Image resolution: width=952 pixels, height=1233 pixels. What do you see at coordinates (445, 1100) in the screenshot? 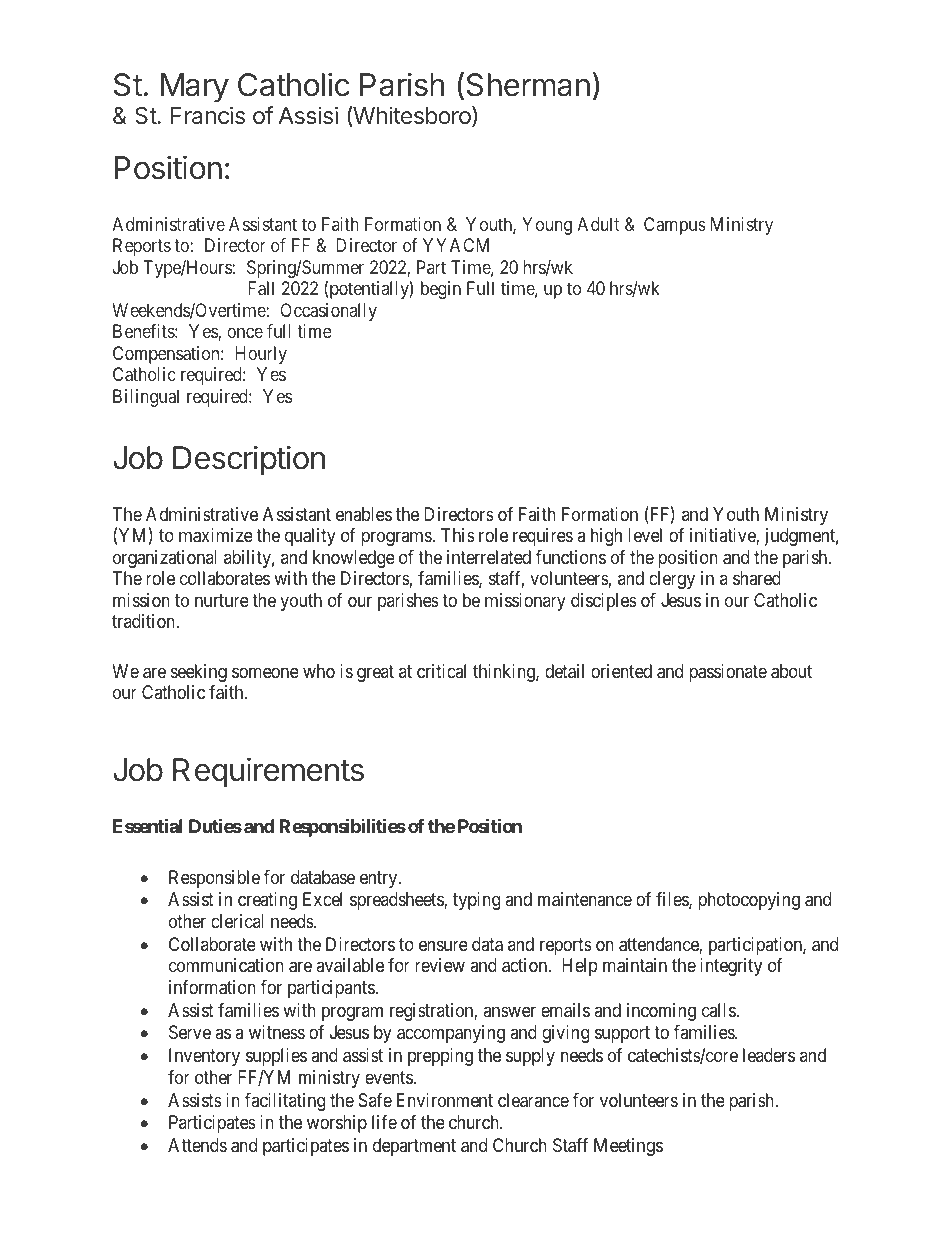
I see `Environment` at bounding box center [445, 1100].
